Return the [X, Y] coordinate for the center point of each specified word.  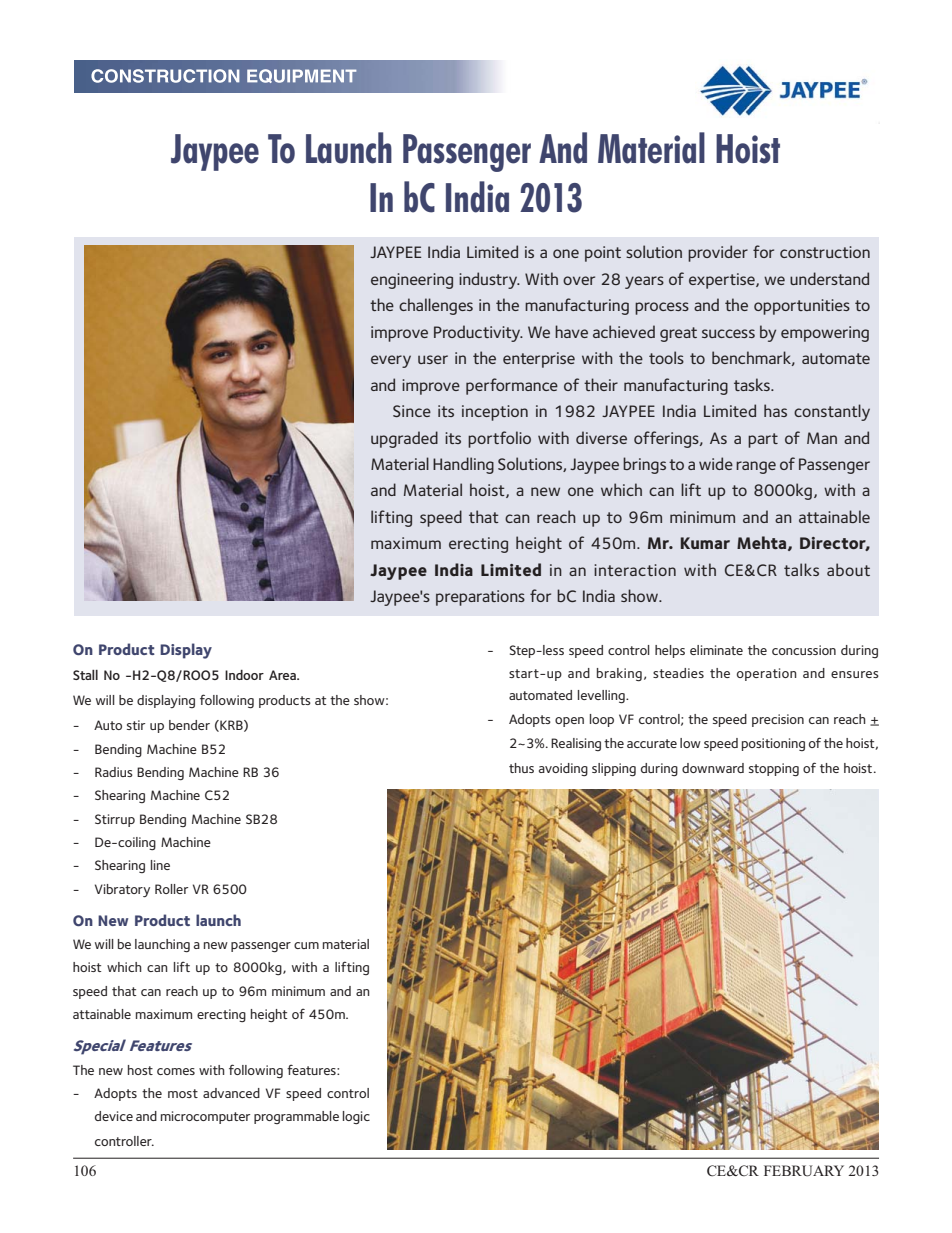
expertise [723, 281]
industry [489, 280]
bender [189, 725]
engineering [412, 281]
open [569, 722]
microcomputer [205, 1117]
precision [778, 720]
